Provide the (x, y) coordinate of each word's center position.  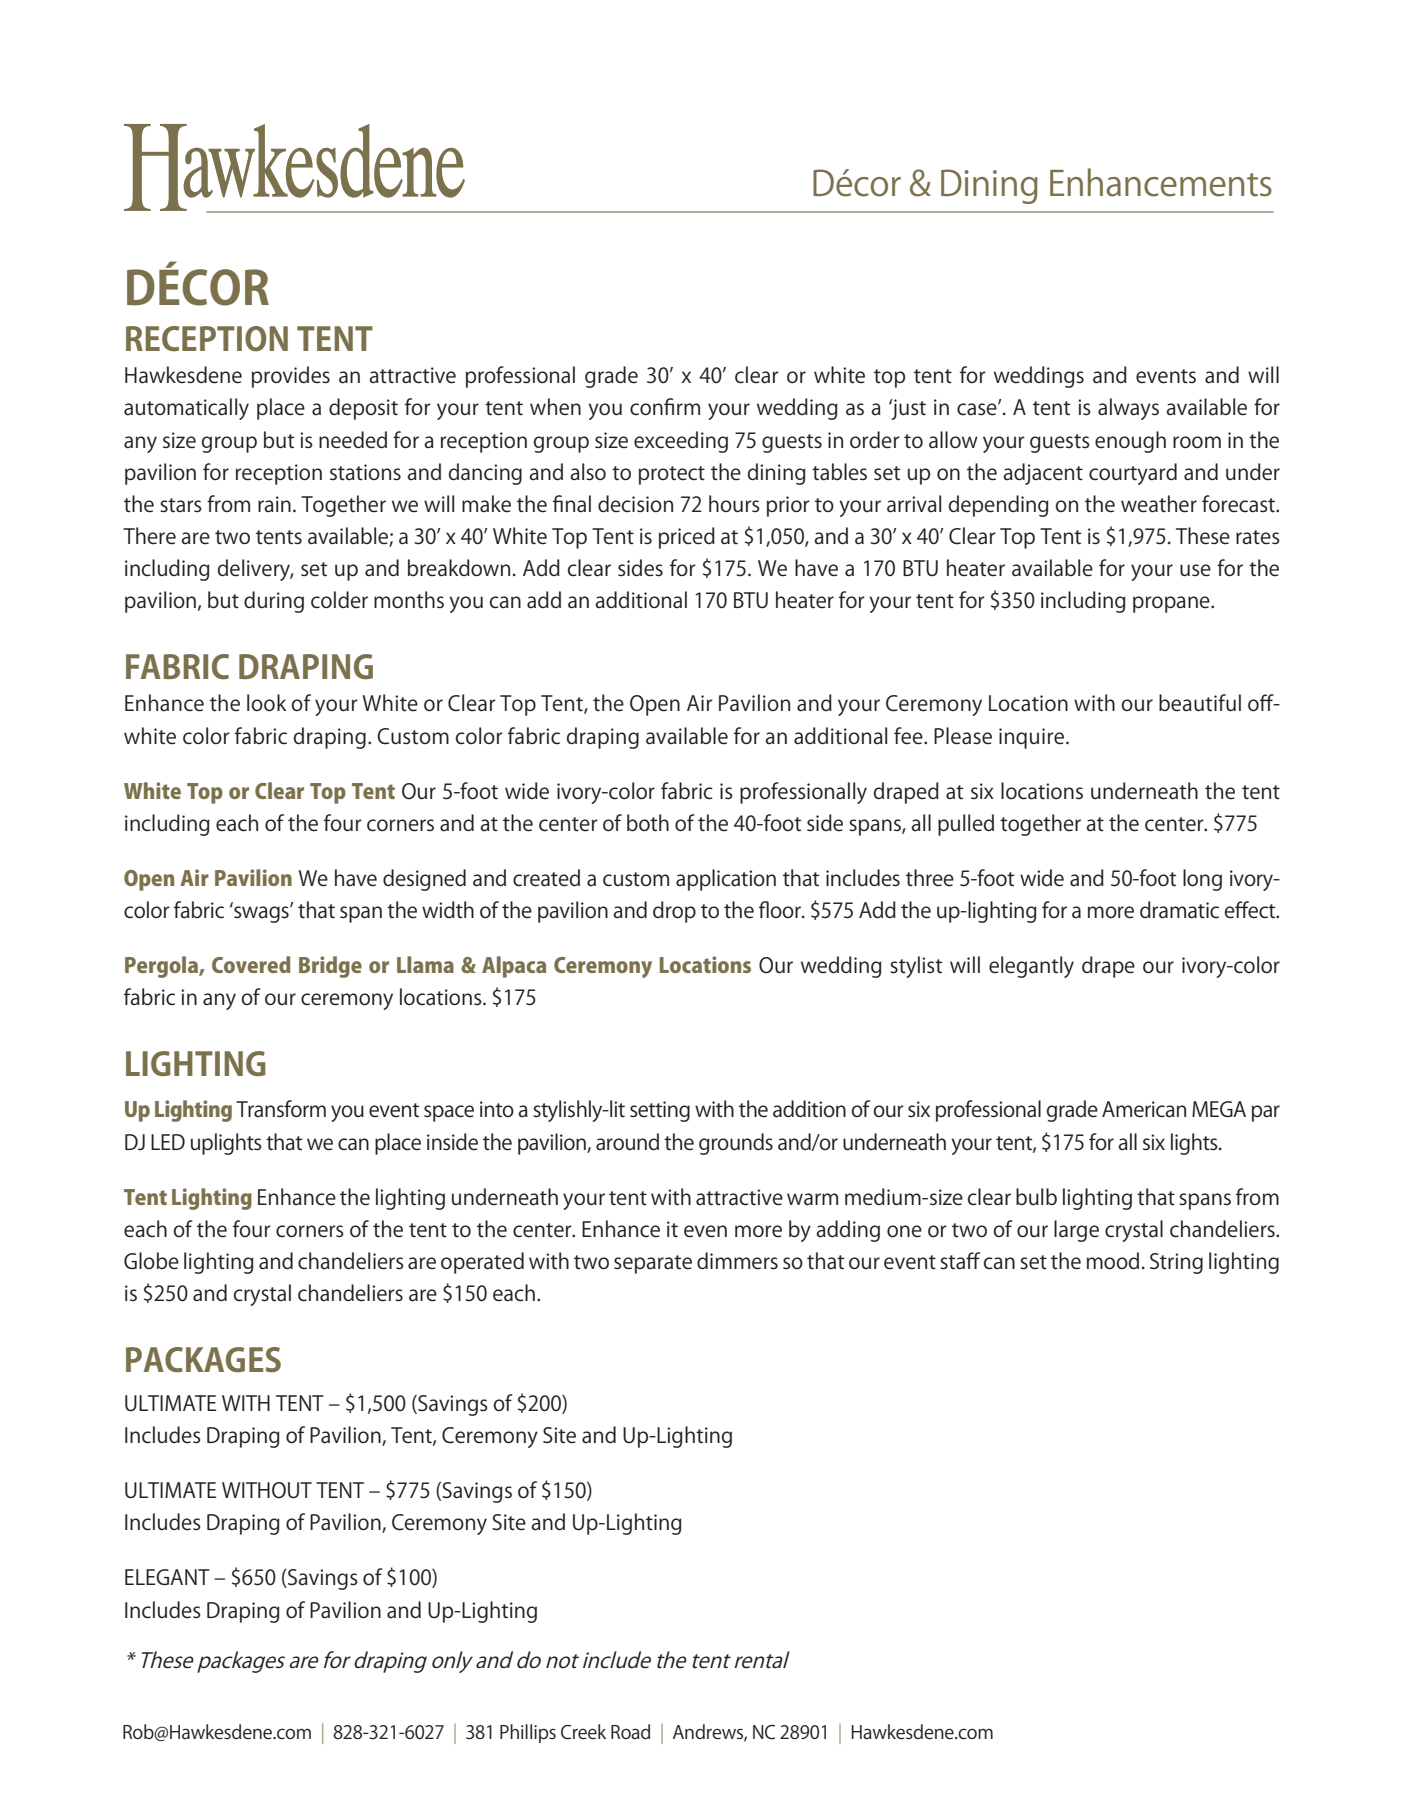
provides (291, 377)
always (1128, 409)
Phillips (528, 1733)
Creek (583, 1731)
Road (630, 1731)
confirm (665, 407)
